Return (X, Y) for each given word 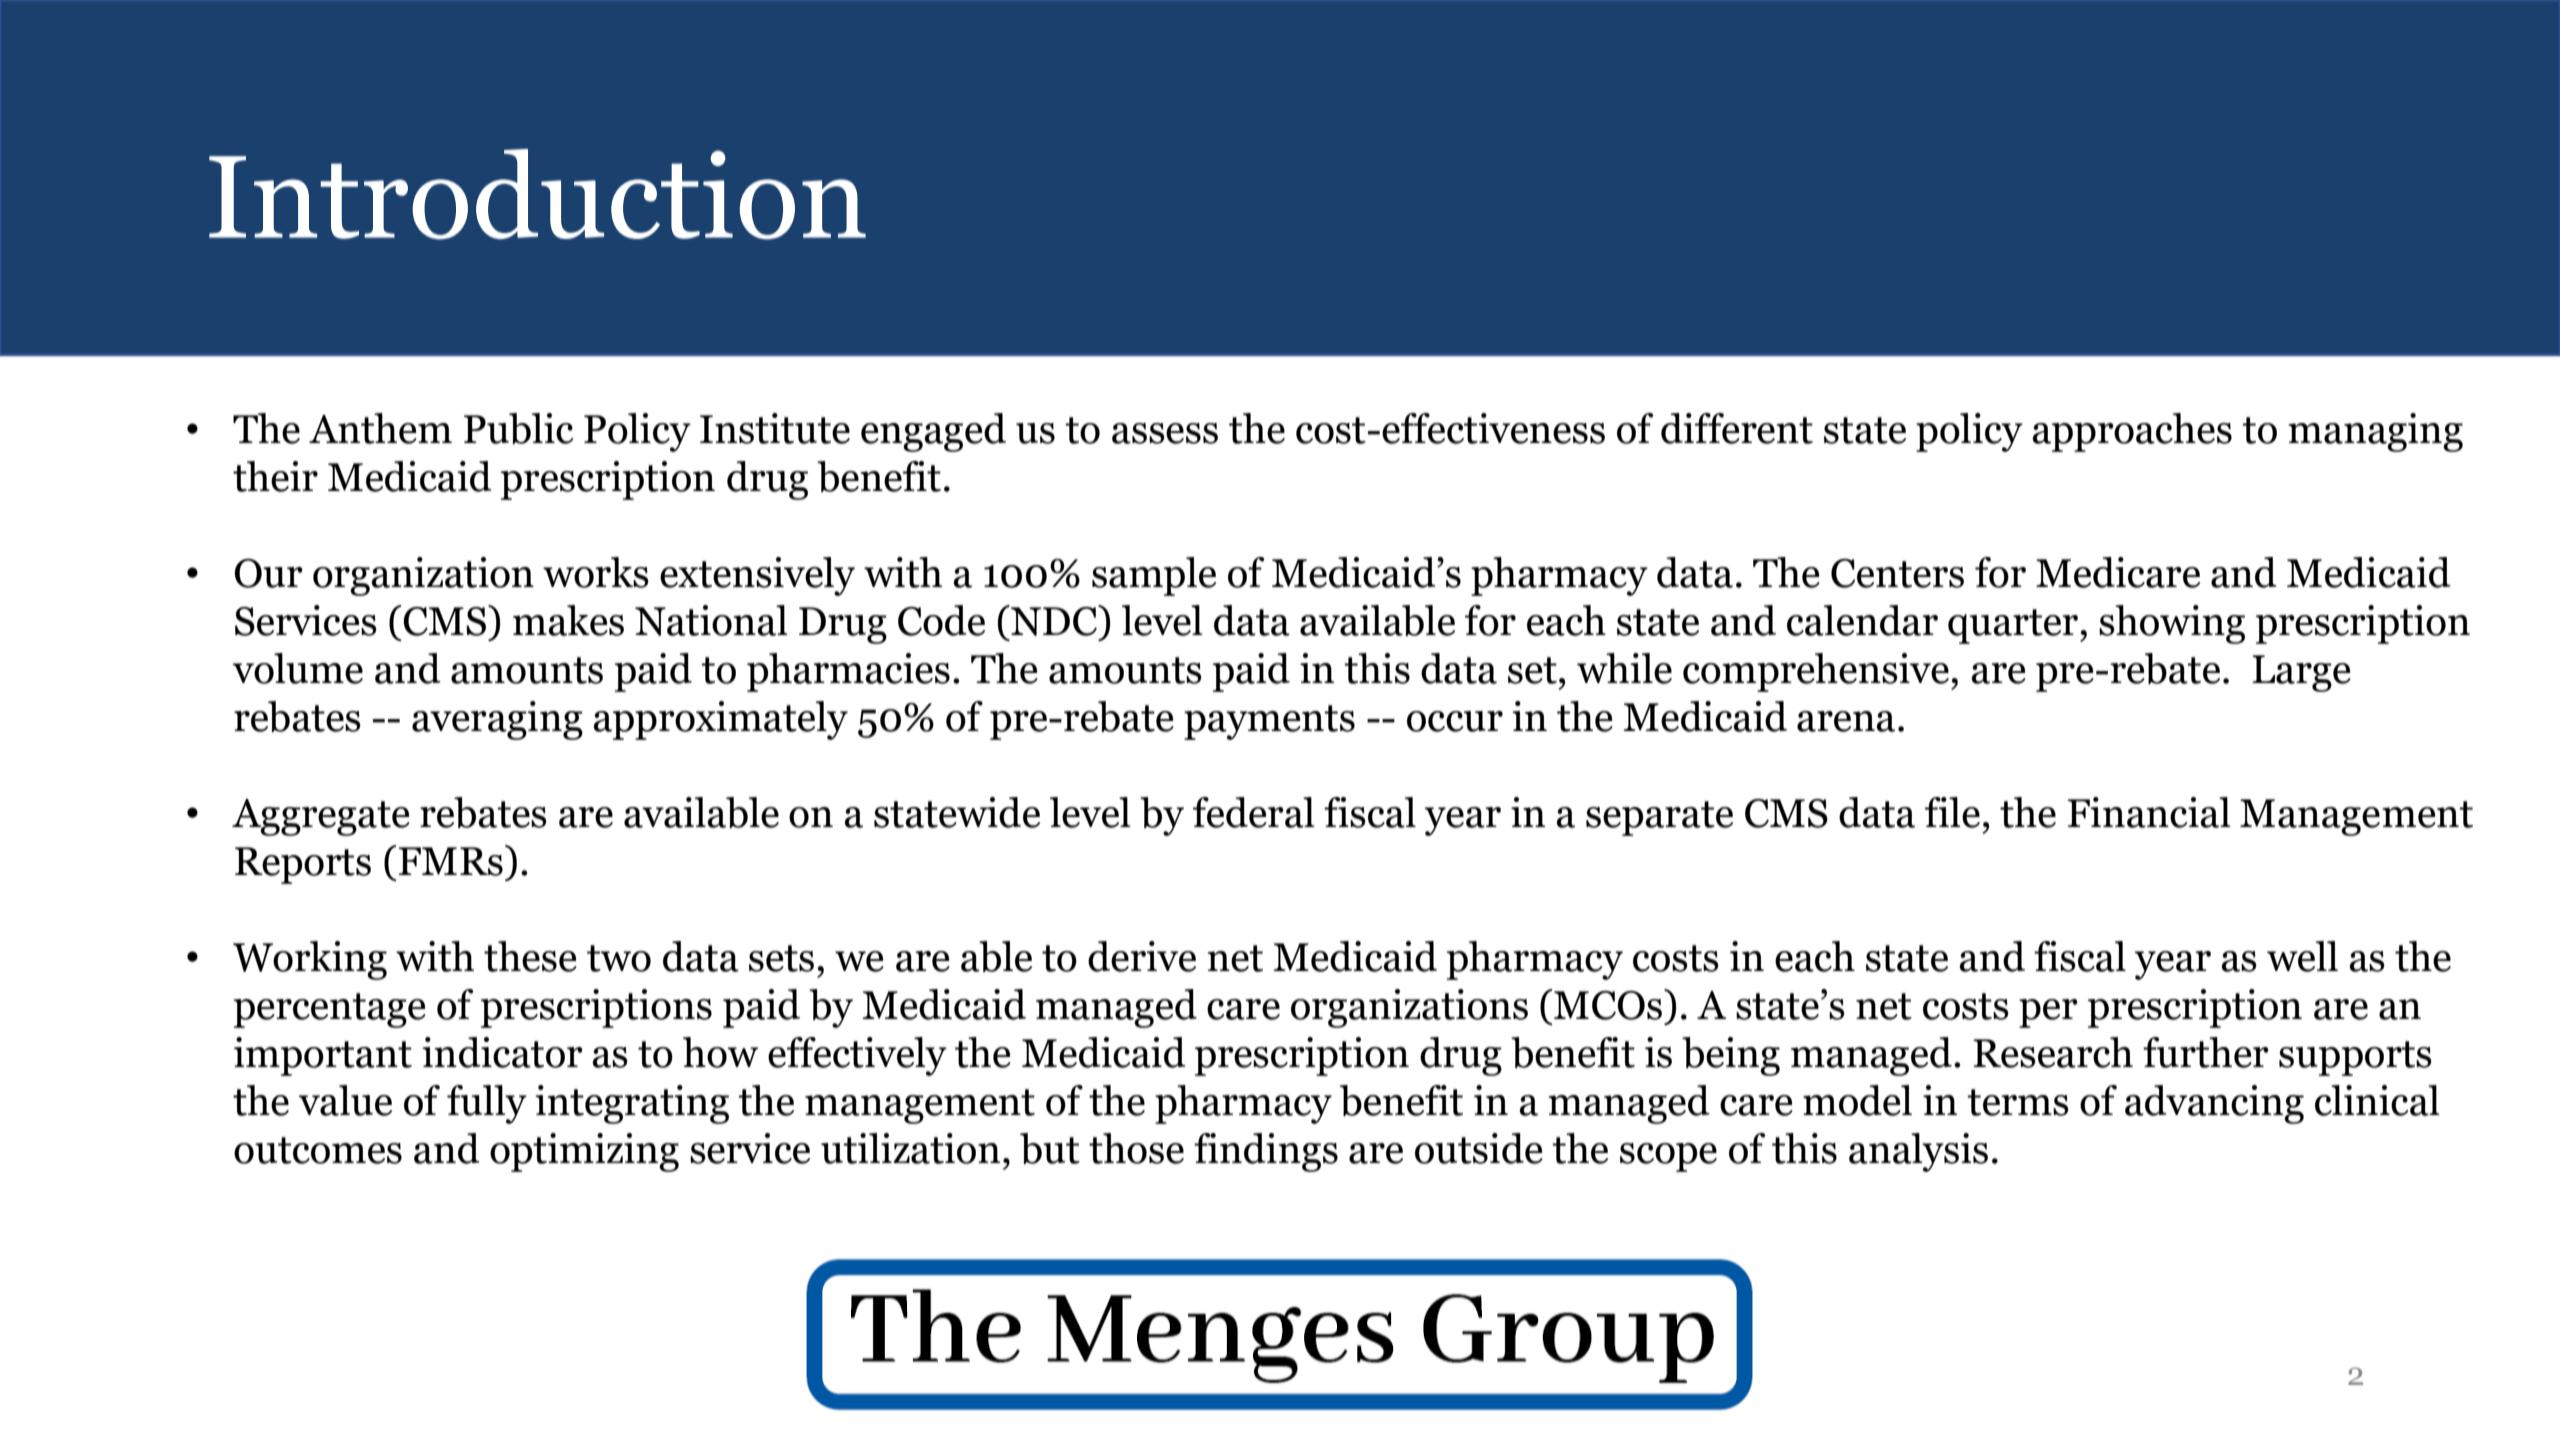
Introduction (537, 194)
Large (2301, 673)
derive (1142, 956)
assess (1165, 433)
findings (1266, 1152)
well (2302, 956)
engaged (933, 432)
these (530, 956)
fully (487, 1104)
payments (1269, 722)
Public (518, 428)
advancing (2214, 1104)
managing (2375, 432)
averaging (497, 720)
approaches (2132, 432)
